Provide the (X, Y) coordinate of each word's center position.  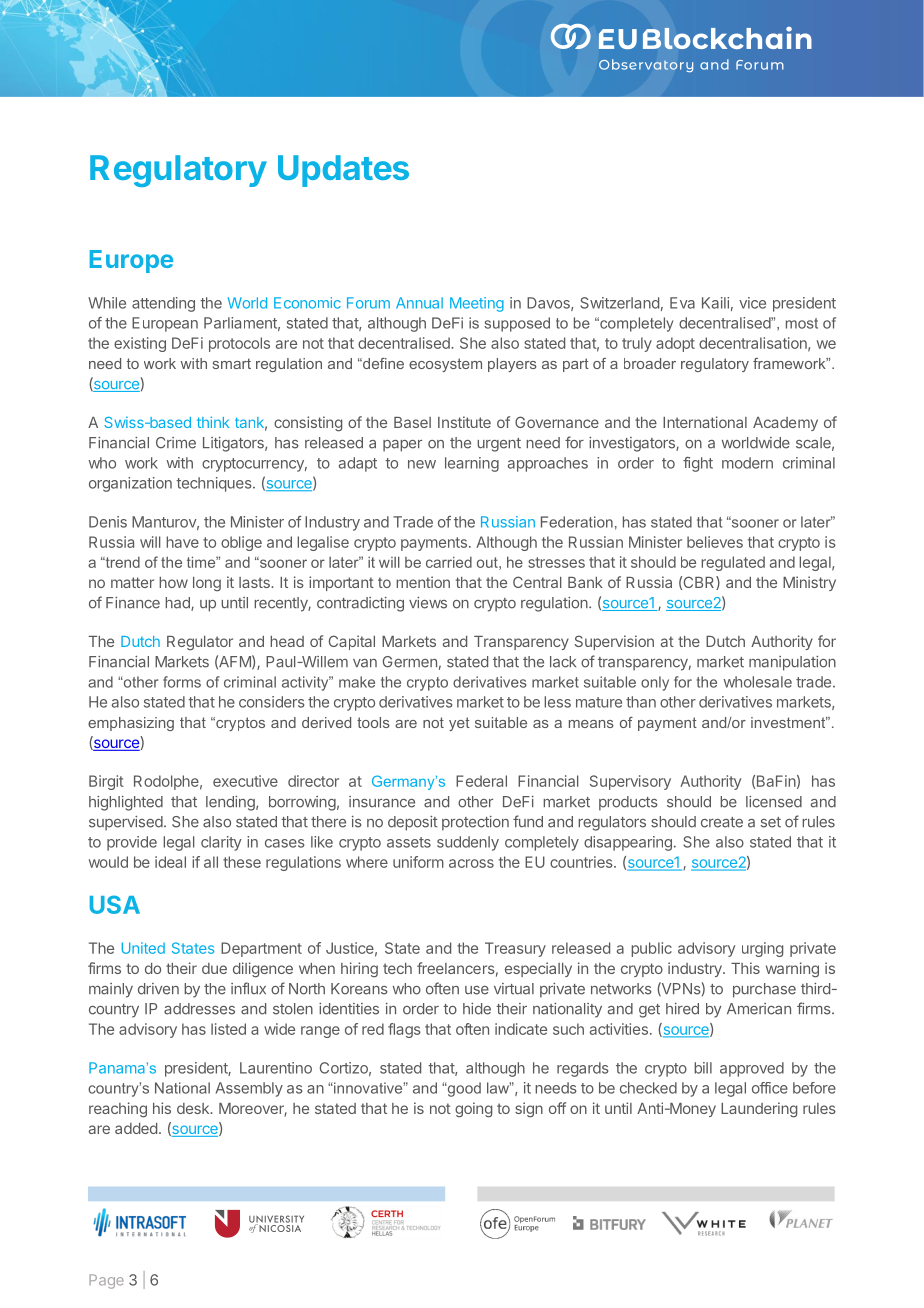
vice (752, 303)
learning (472, 464)
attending (163, 304)
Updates (343, 171)
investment (789, 722)
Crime (176, 443)
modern (747, 463)
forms (182, 682)
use (477, 990)
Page (106, 1281)
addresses (199, 1009)
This (745, 968)
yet (459, 724)
